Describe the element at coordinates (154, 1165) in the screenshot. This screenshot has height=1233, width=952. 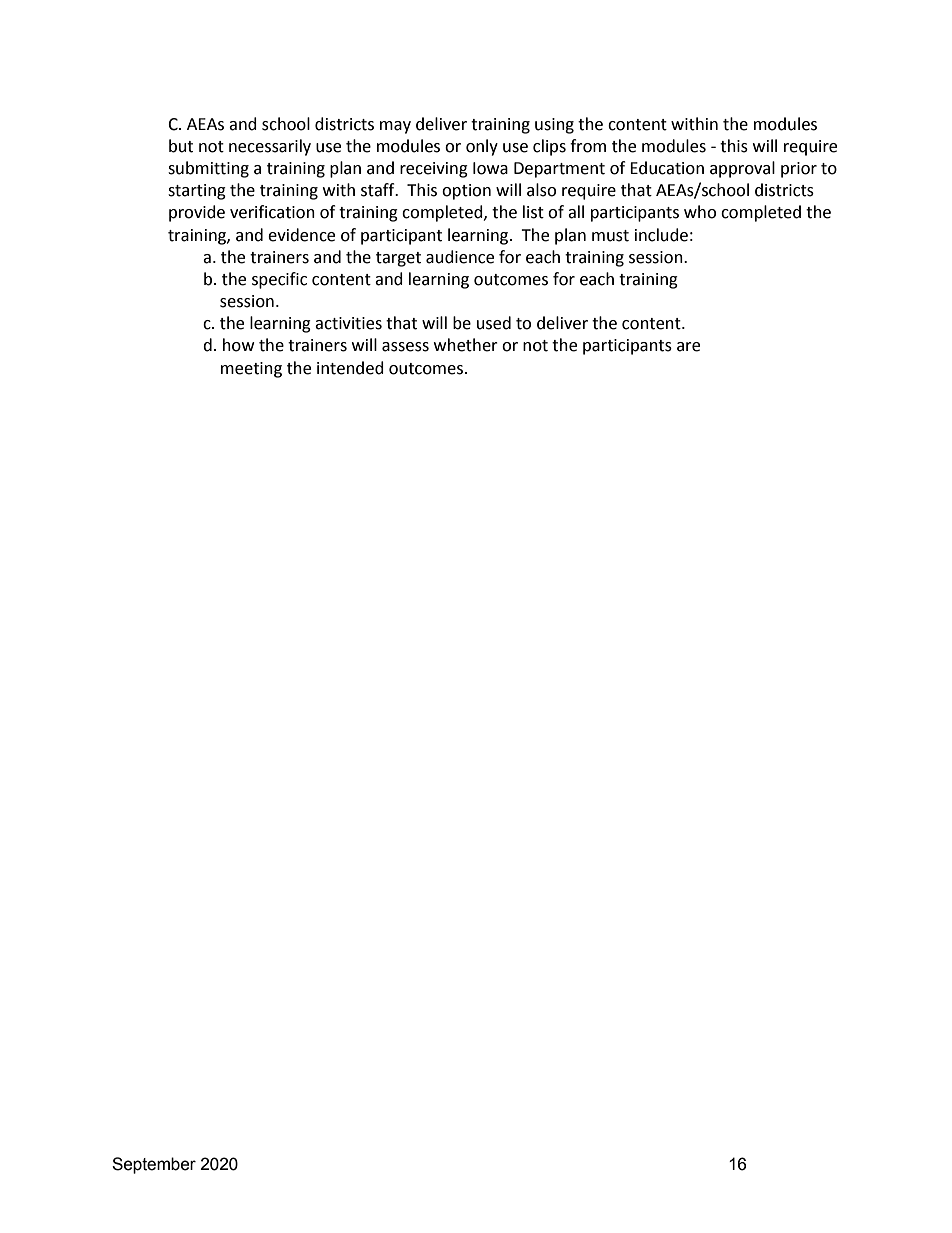
I see `September` at that location.
